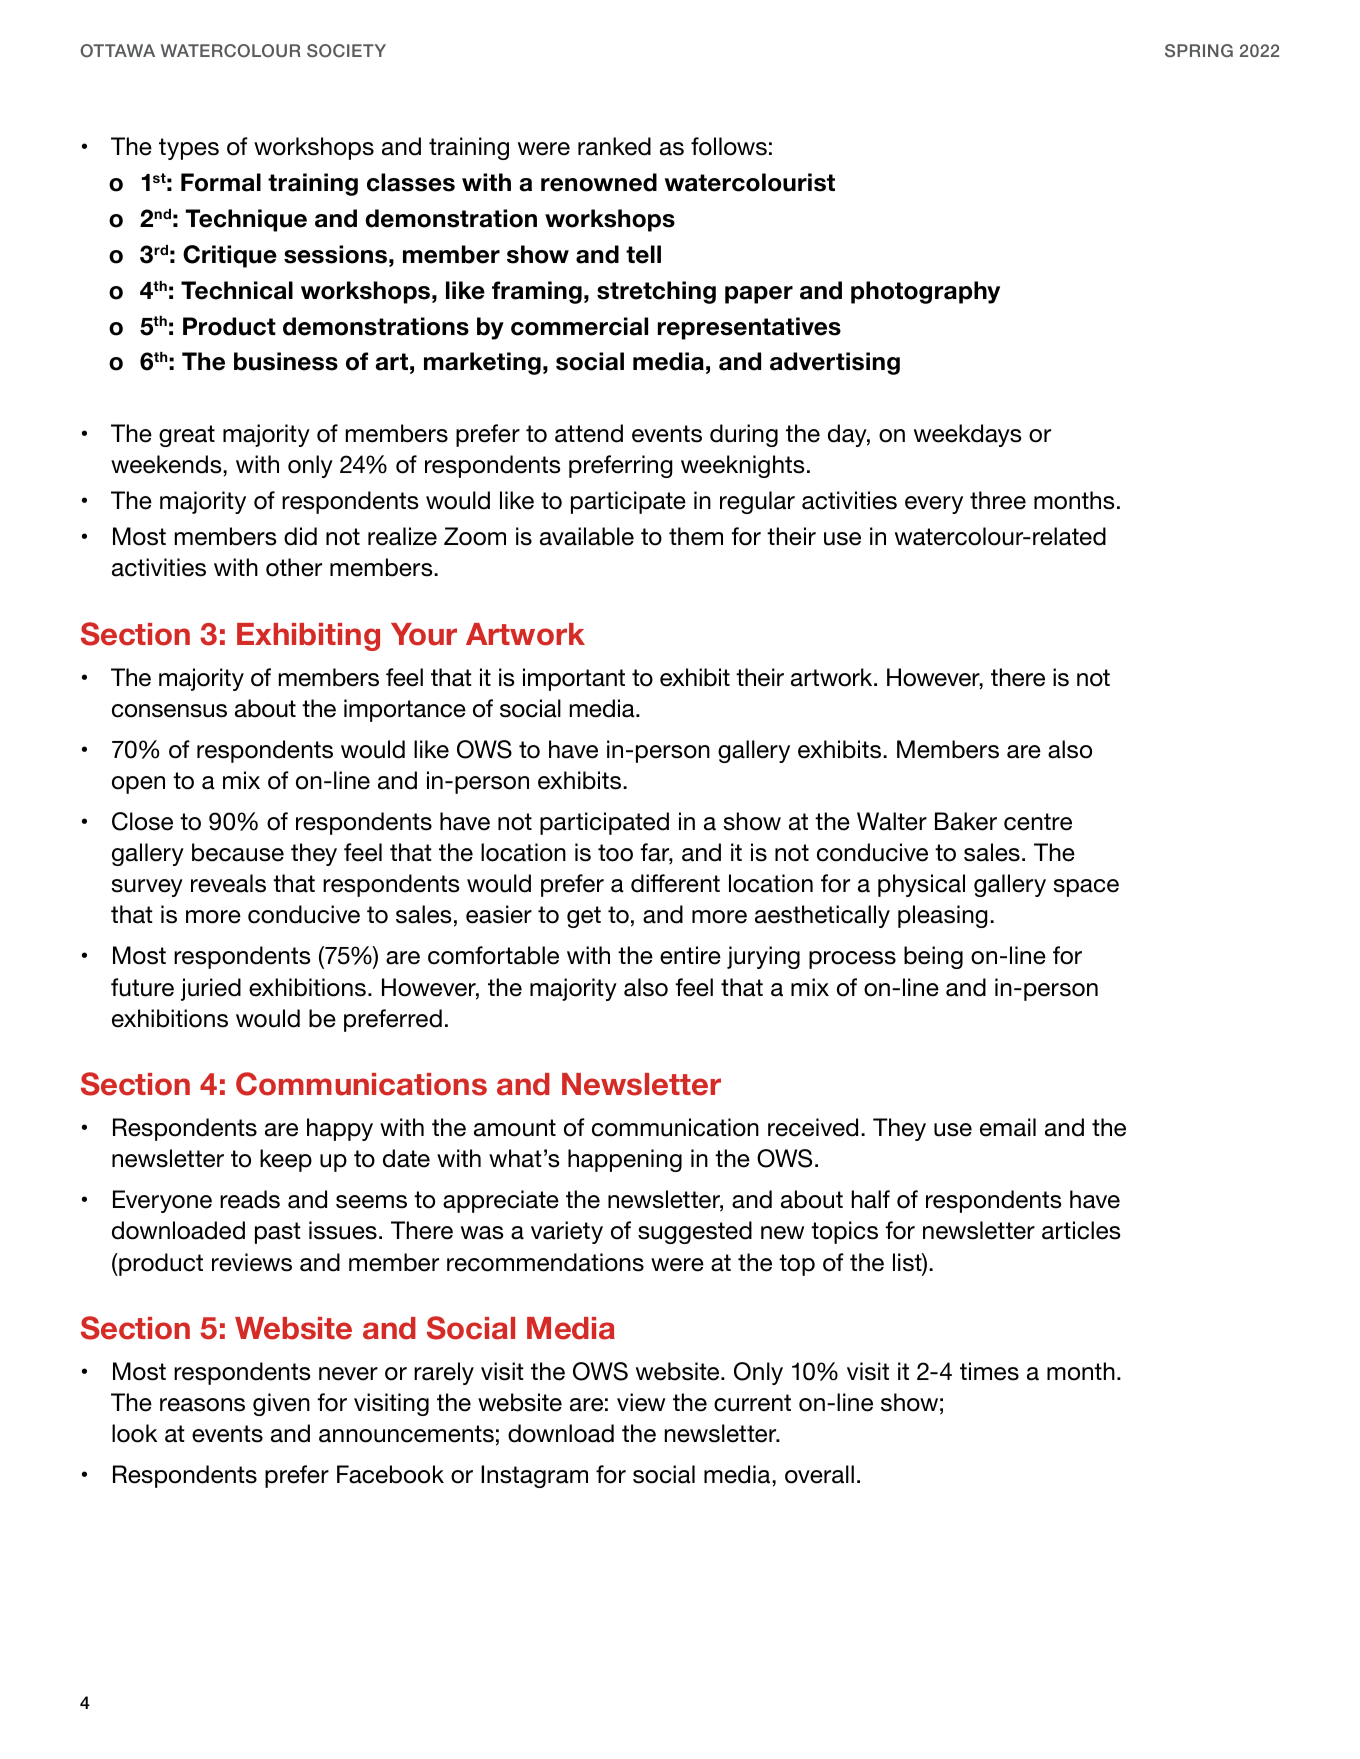  I want to click on entire, so click(690, 955).
